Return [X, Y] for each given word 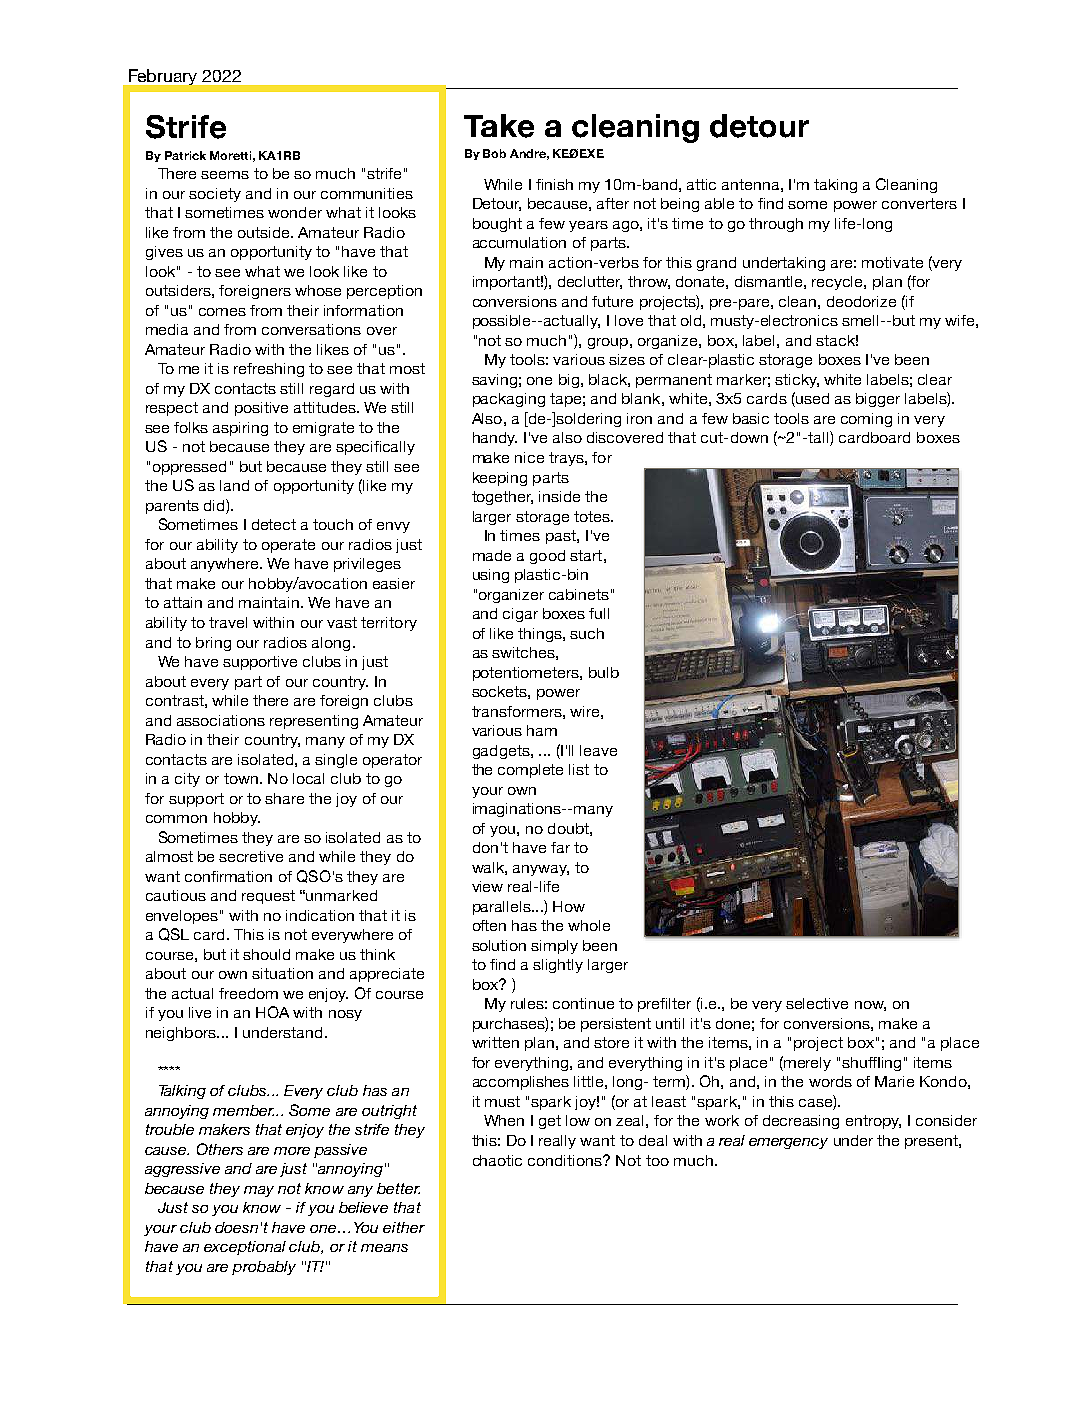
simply [554, 947]
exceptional [245, 1248]
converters [919, 203]
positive [261, 409]
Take [499, 126]
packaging [509, 400]
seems [225, 175]
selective [817, 1003]
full [599, 613]
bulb [604, 672]
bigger [878, 400]
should [266, 954]
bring [213, 644]
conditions [566, 1160]
